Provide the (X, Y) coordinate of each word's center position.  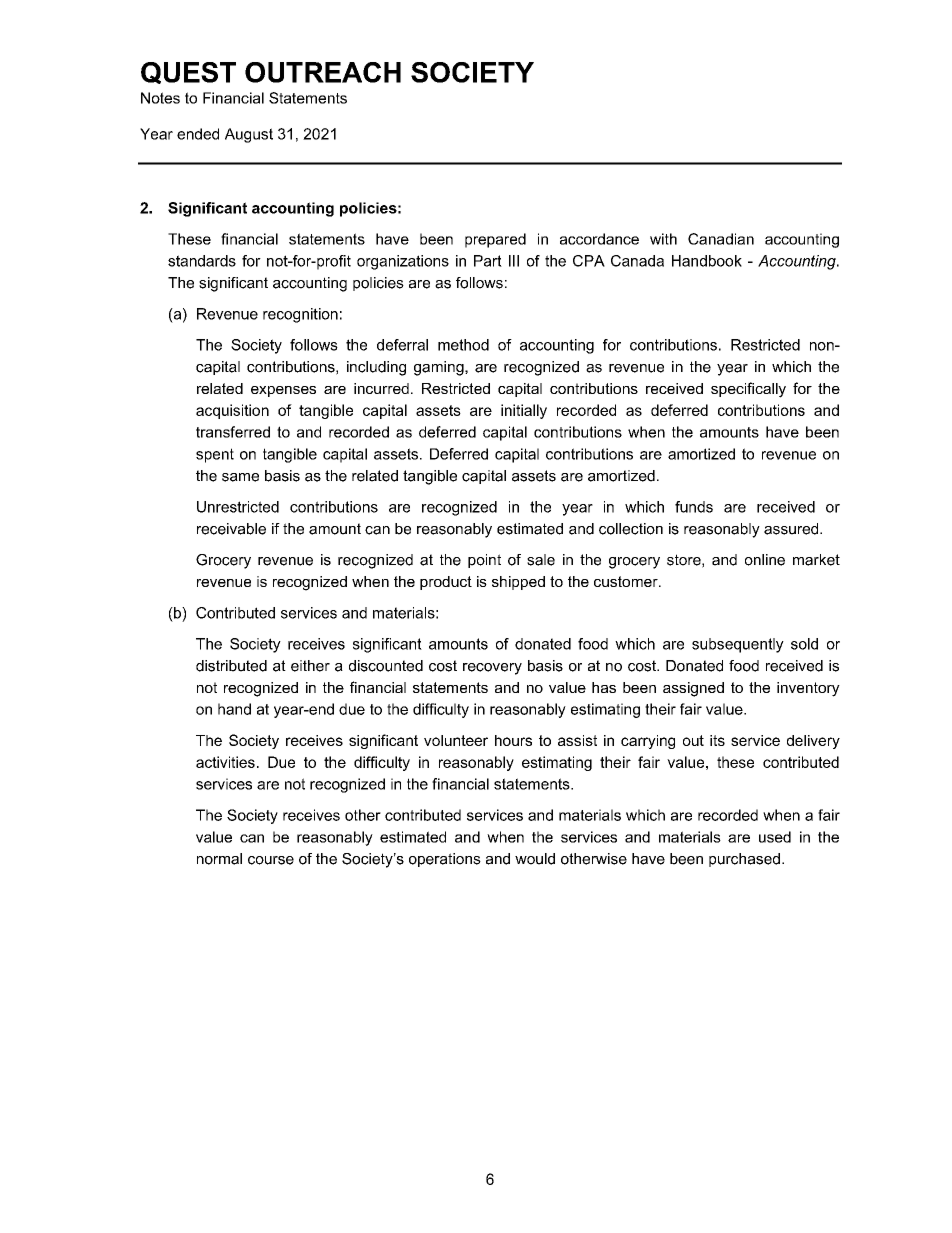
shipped (518, 583)
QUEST (188, 73)
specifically (748, 390)
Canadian (721, 239)
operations (445, 860)
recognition (300, 315)
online (765, 560)
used (775, 837)
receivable (231, 529)
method (463, 345)
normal (219, 859)
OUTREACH (323, 72)
